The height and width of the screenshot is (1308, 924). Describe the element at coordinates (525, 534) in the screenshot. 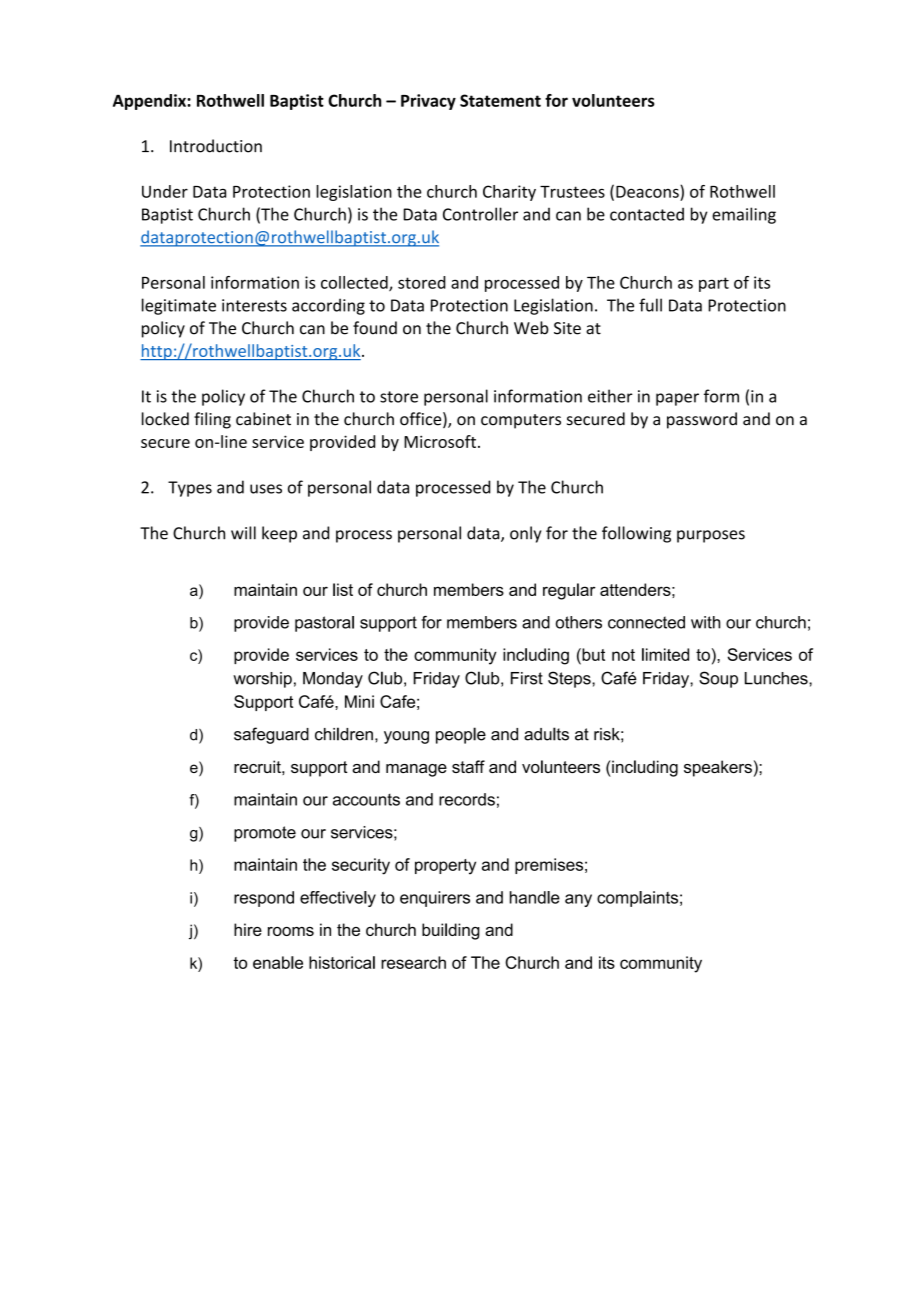

I see `only` at that location.
